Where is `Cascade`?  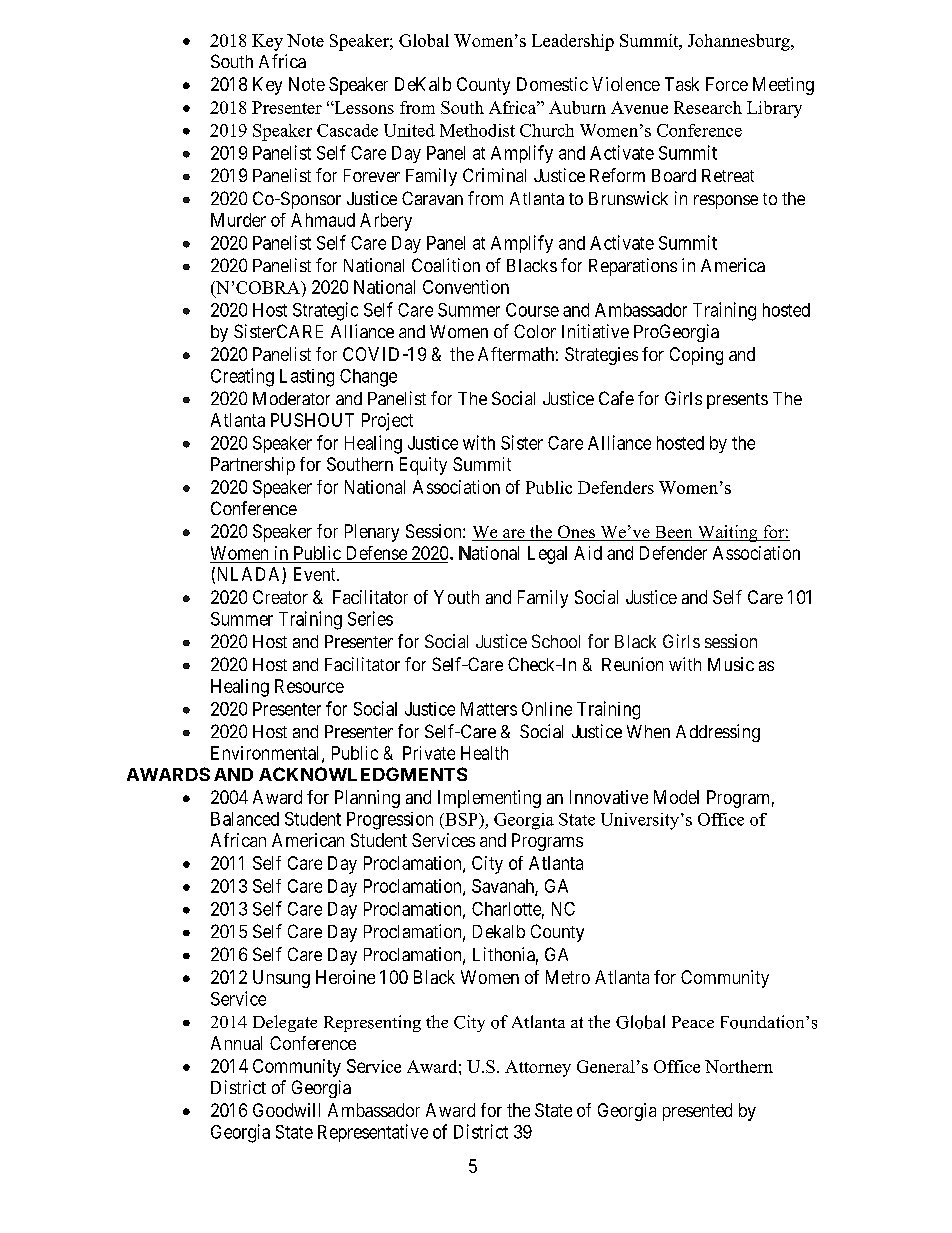 Cascade is located at coordinates (347, 130).
